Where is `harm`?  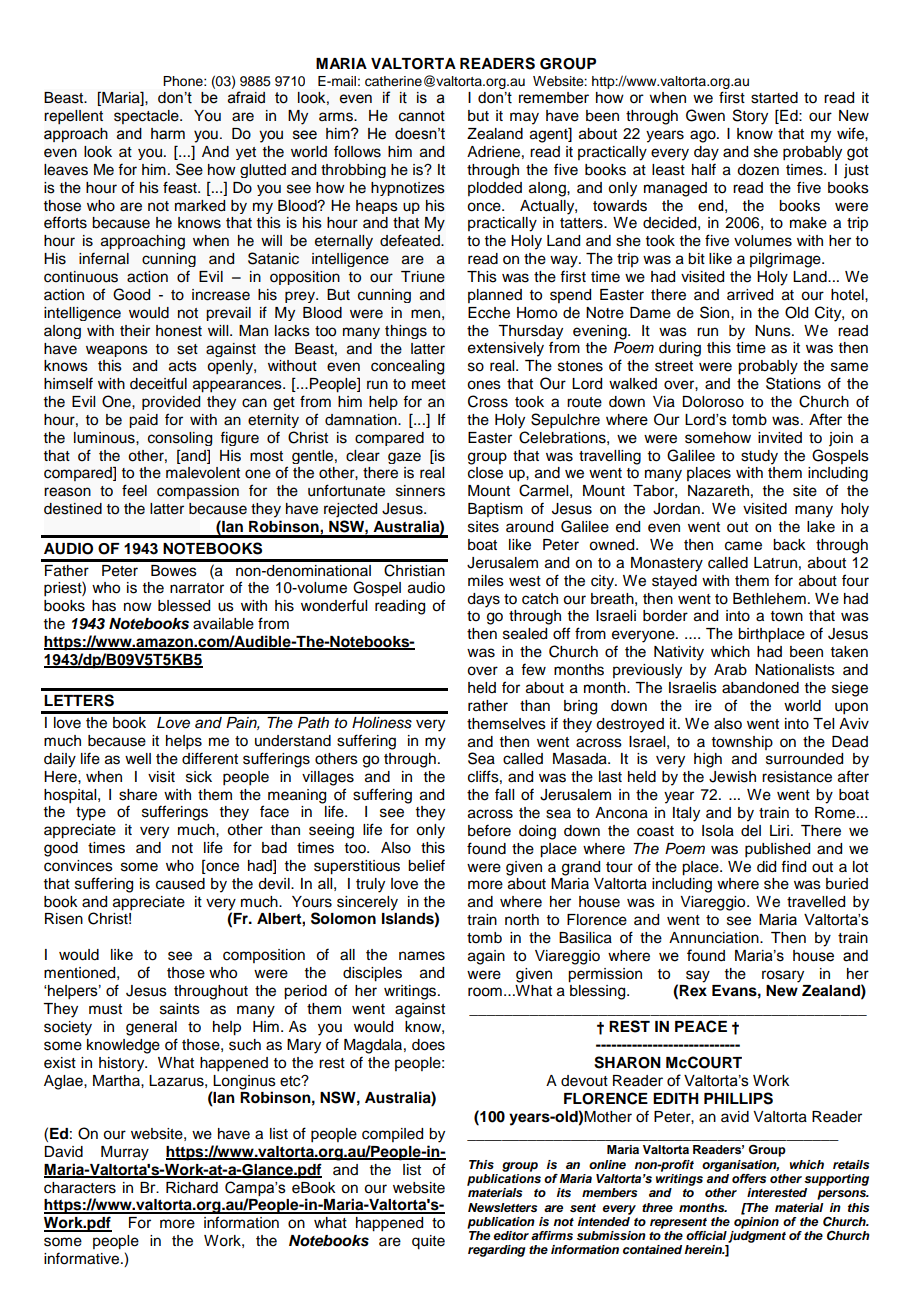 harm is located at coordinates (168, 134).
